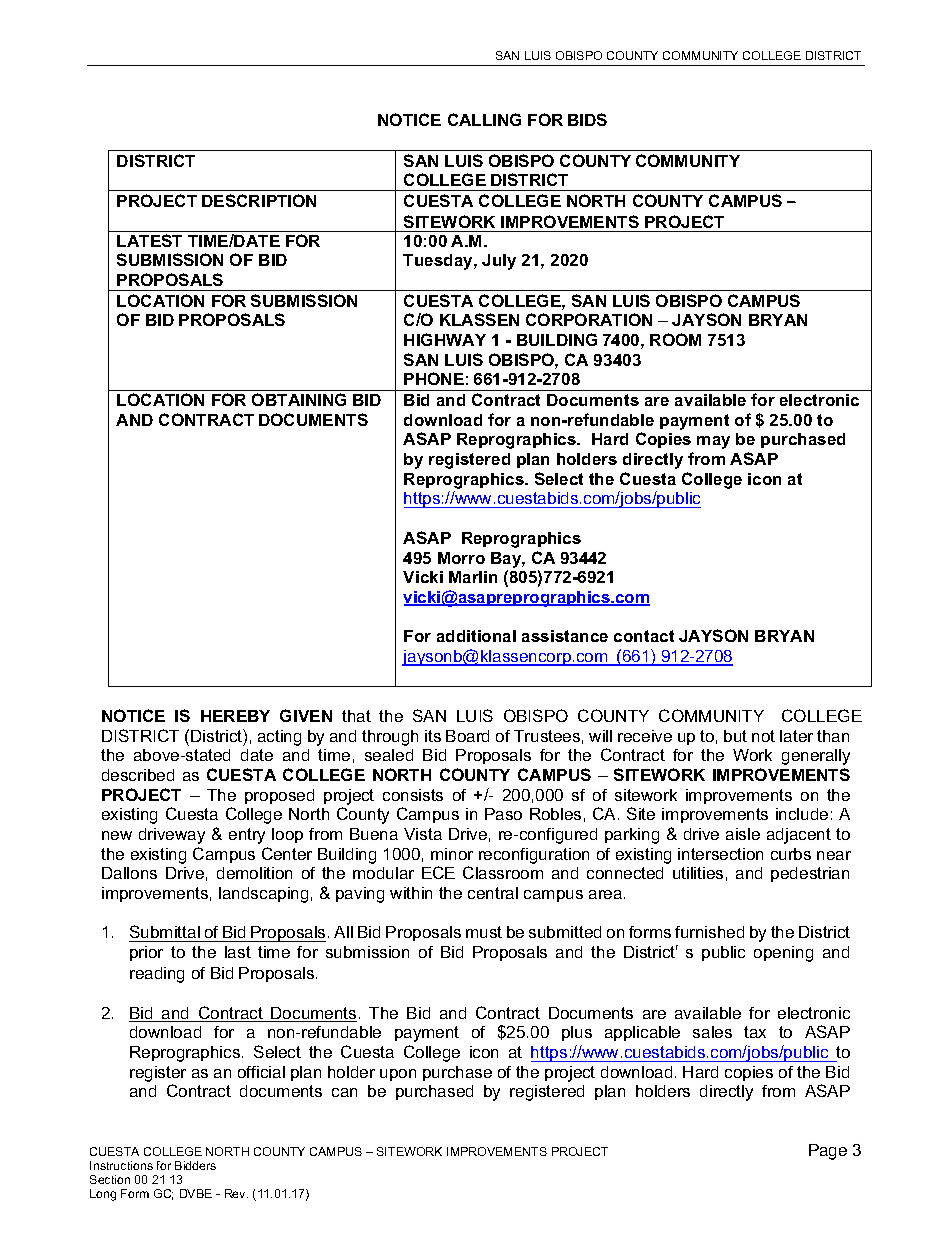 The image size is (952, 1233). Describe the element at coordinates (259, 200) in the document. I see `DESCRIPTION` at that location.
